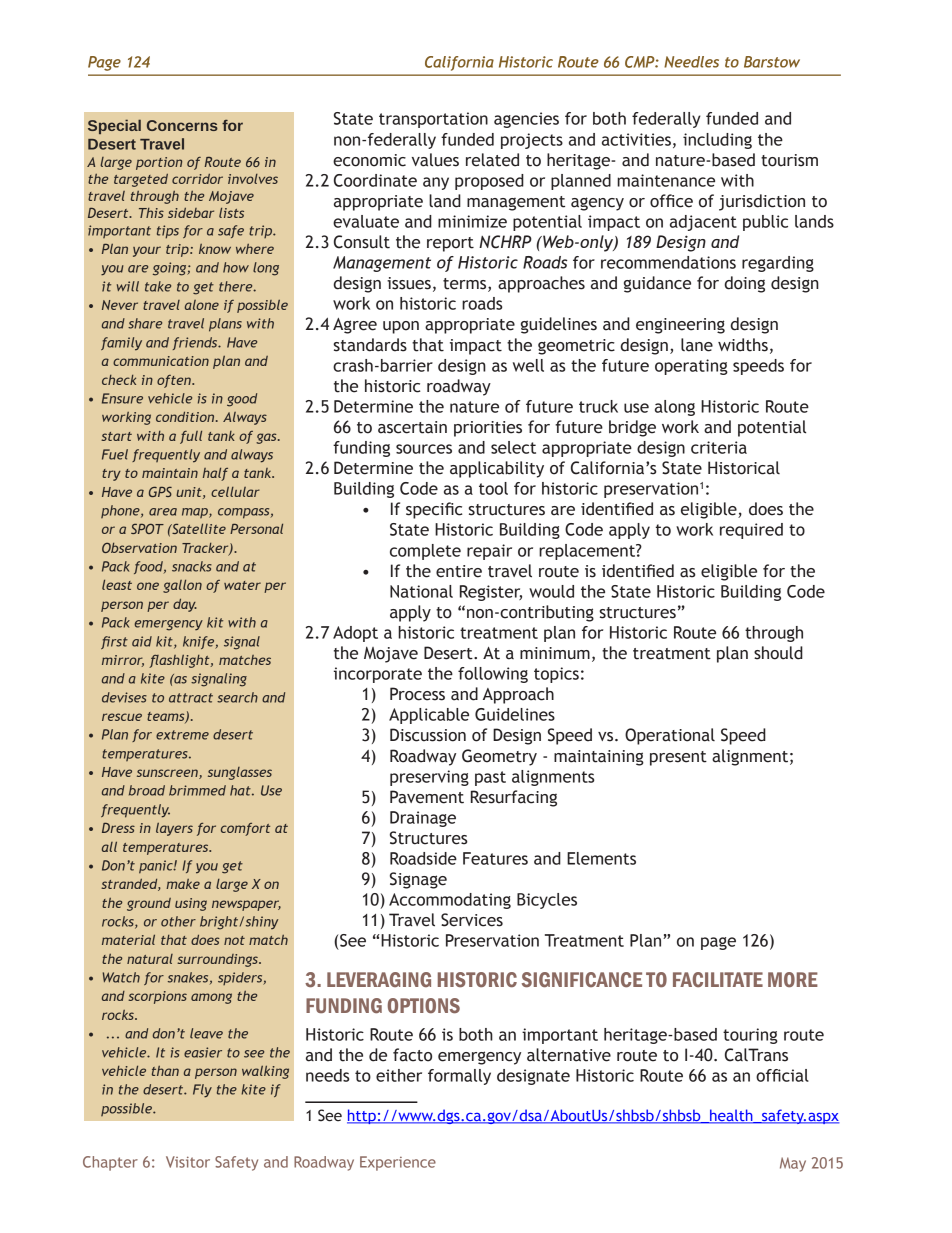  Describe the element at coordinates (793, 1164) in the screenshot. I see `May` at that location.
